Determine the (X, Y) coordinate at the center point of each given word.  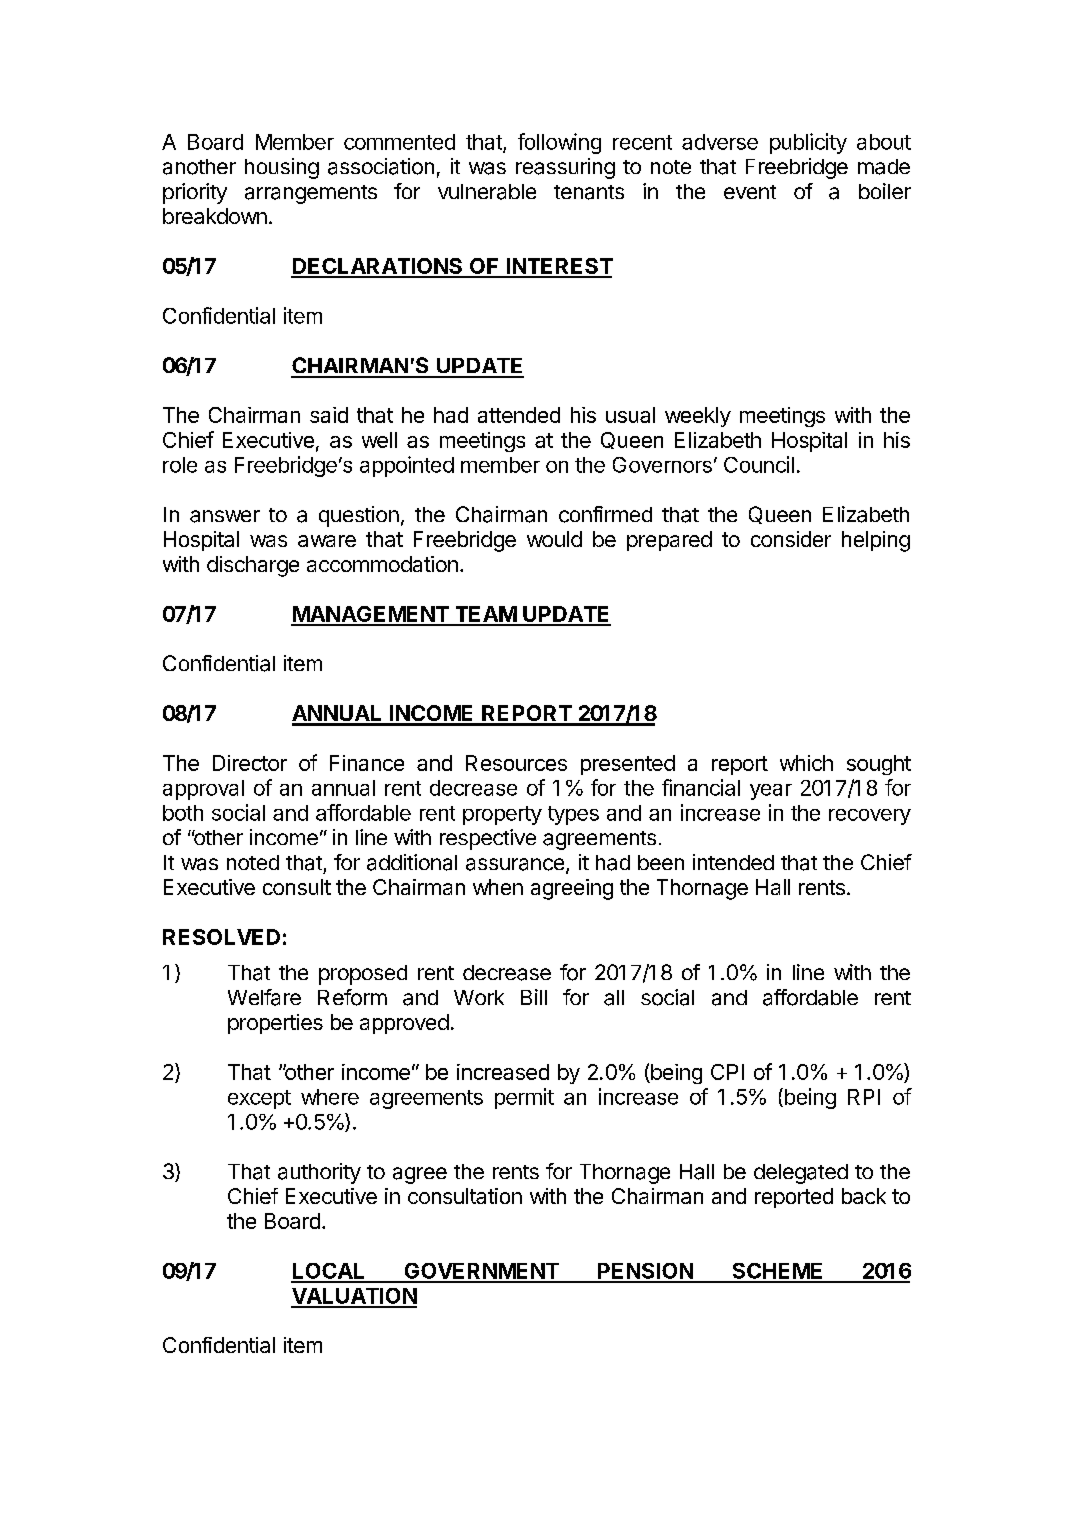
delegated (801, 1174)
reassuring (565, 168)
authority (319, 1173)
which (806, 763)
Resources (516, 763)
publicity (808, 143)
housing (282, 168)
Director (250, 763)
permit (524, 1098)
